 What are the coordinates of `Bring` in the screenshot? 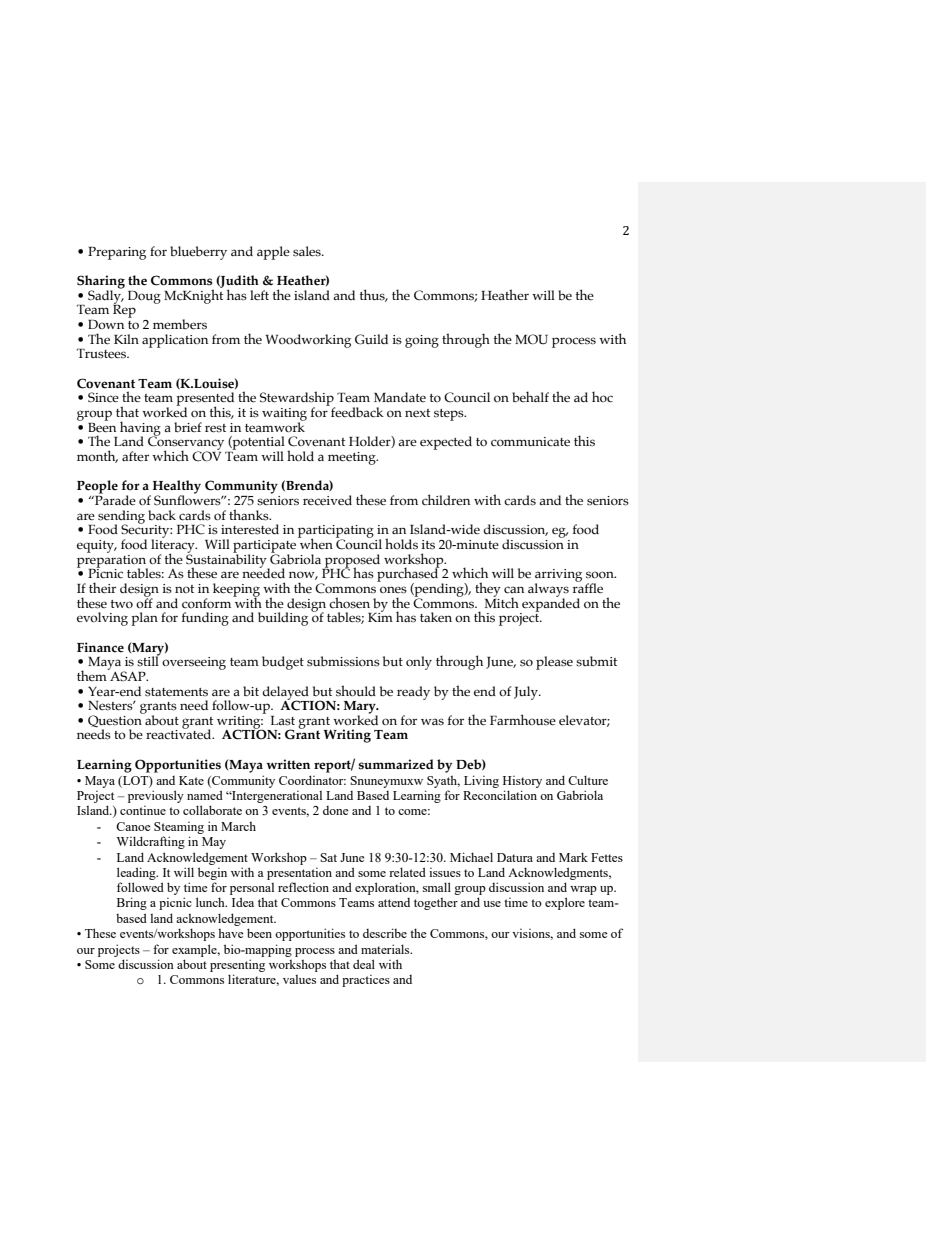 It's located at (132, 903).
